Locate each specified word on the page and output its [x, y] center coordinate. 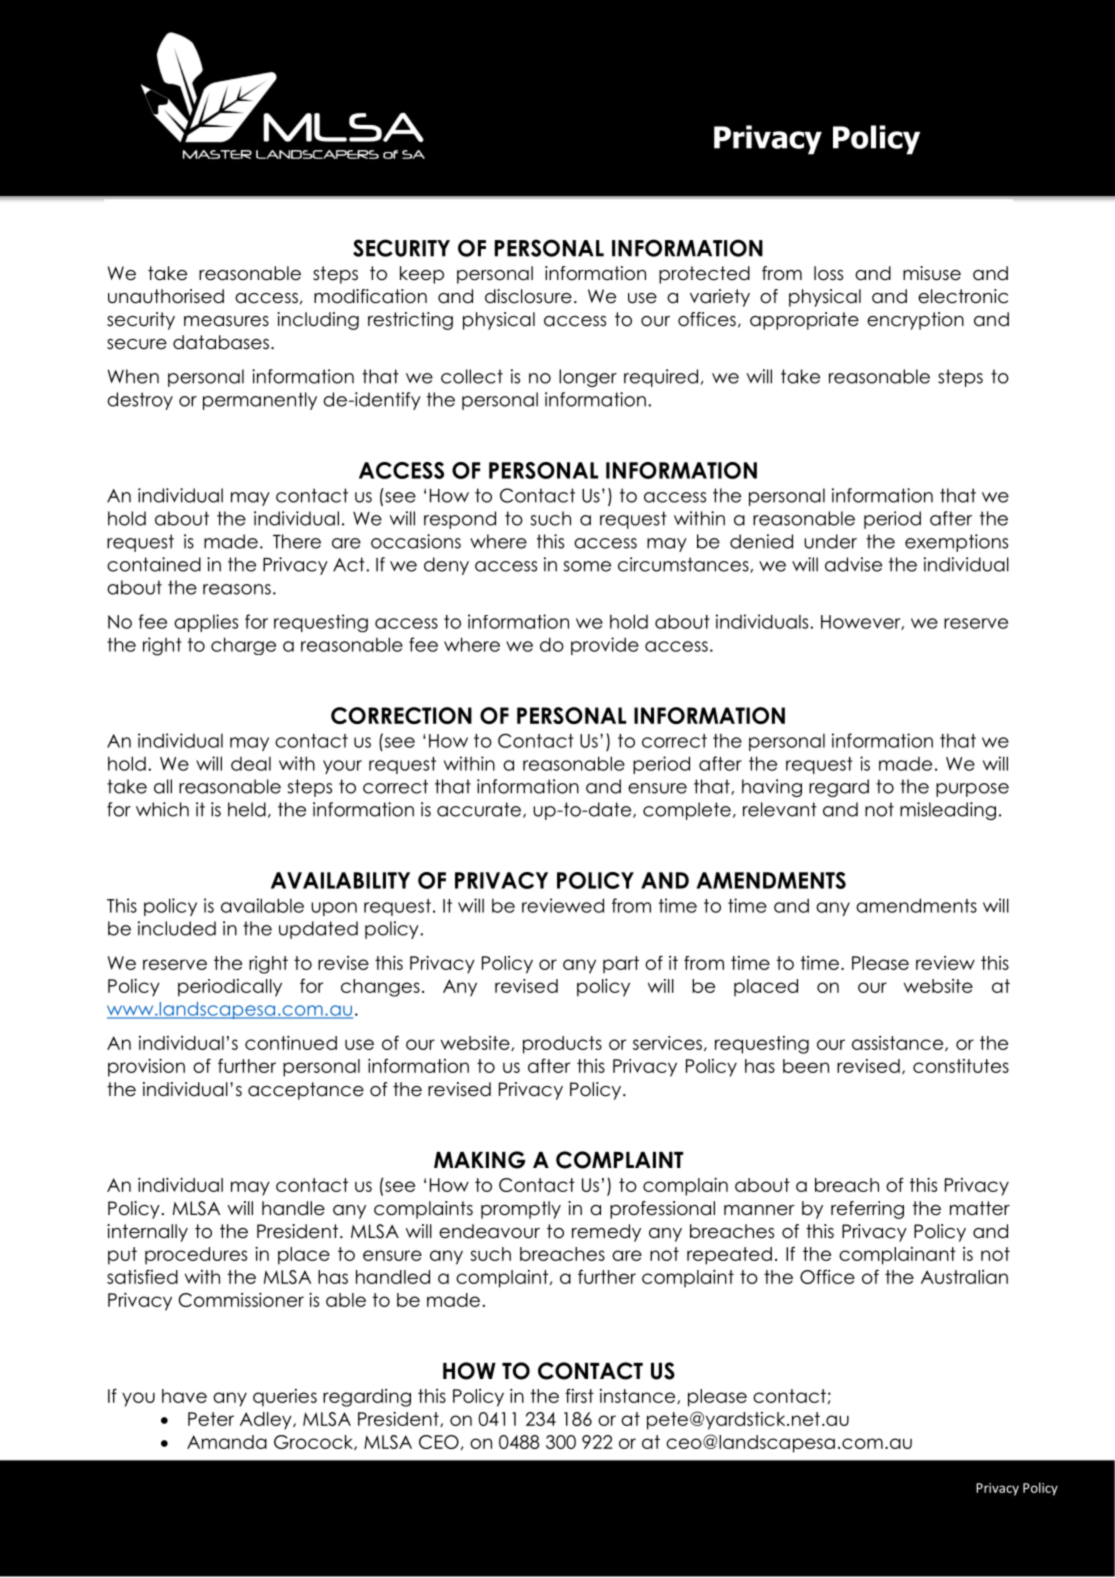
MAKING [479, 1160]
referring [867, 1210]
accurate [479, 809]
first [579, 1396]
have [184, 1396]
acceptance [306, 1091]
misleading [948, 811]
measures [226, 321]
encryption [915, 321]
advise [853, 564]
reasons [237, 589]
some [587, 566]
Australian [964, 1277]
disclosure [528, 296]
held [247, 809]
